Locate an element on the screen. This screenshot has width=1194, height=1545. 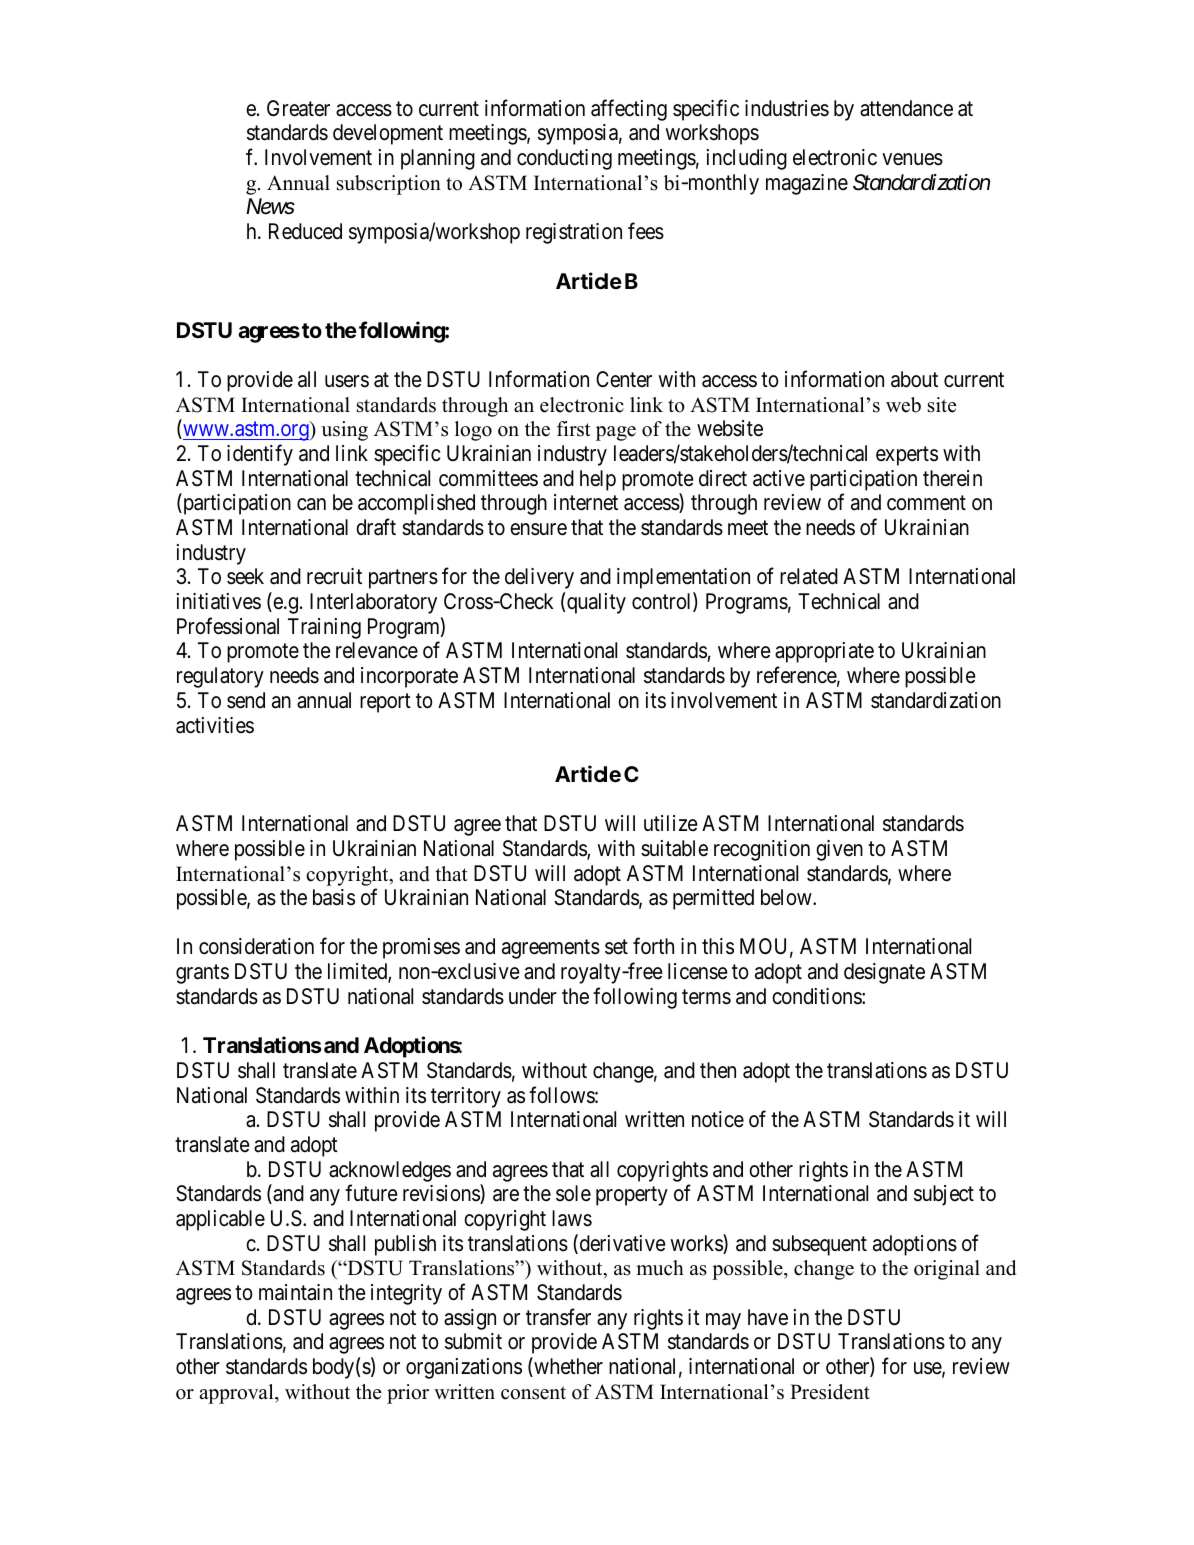
approval is located at coordinates (237, 1394).
